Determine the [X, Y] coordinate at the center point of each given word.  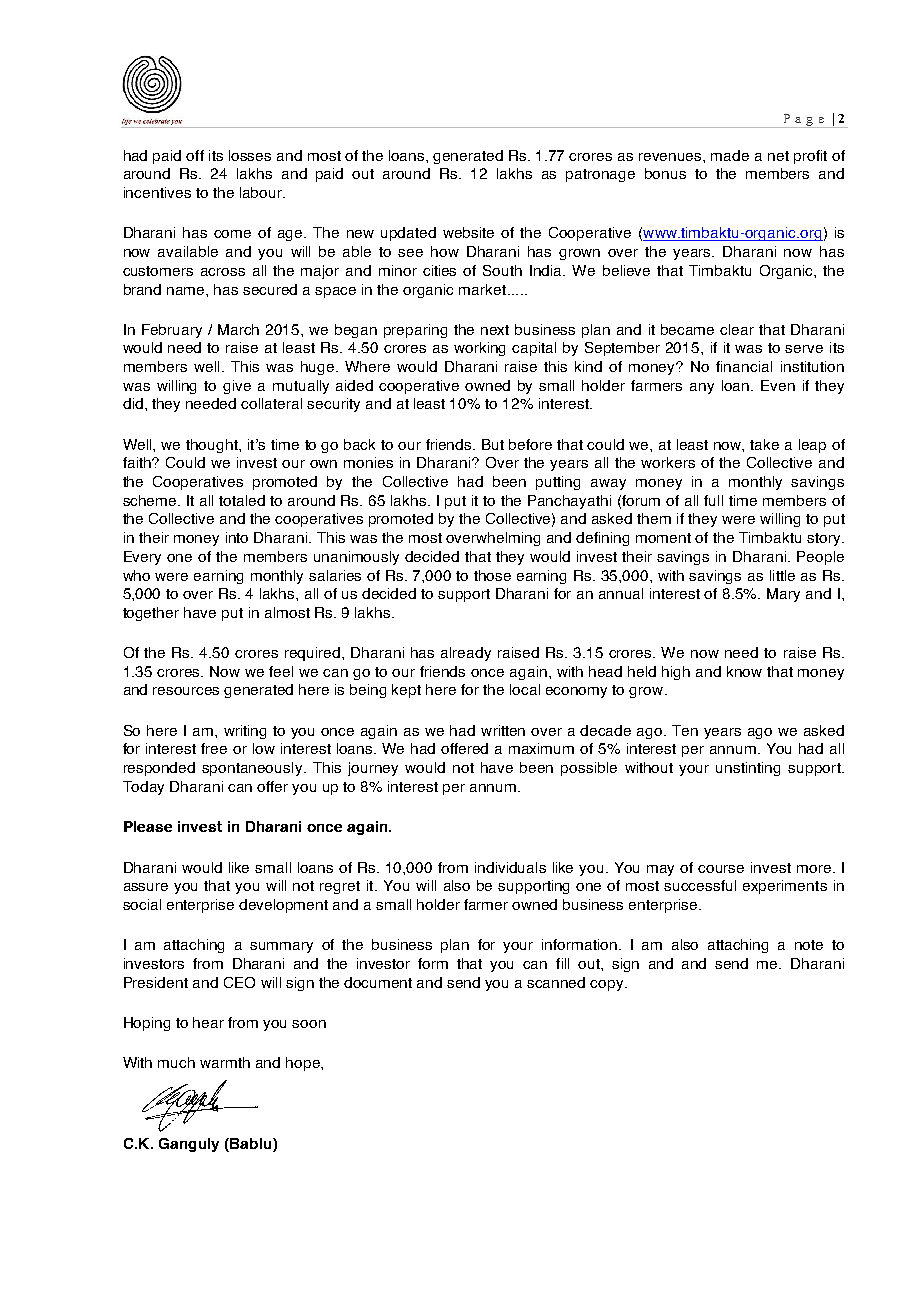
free [214, 748]
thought [213, 446]
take [764, 444]
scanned [556, 982]
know [744, 671]
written [503, 730]
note [809, 945]
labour [262, 192]
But [493, 444]
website [468, 232]
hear [208, 1022]
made [730, 155]
